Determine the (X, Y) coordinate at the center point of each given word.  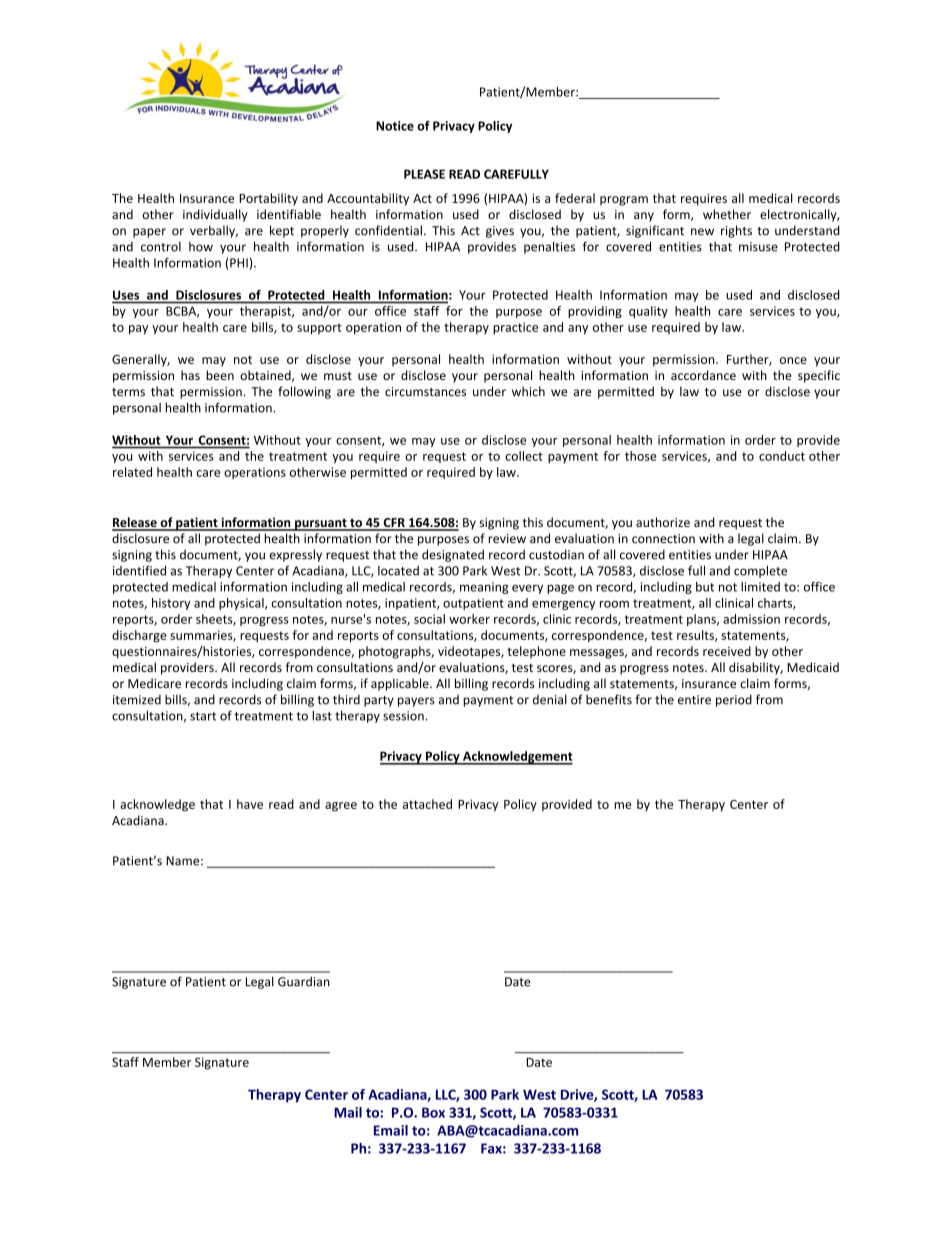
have (250, 804)
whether (727, 214)
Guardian (304, 981)
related (132, 472)
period (734, 700)
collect (524, 456)
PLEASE (424, 174)
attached (427, 804)
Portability (268, 199)
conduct (782, 456)
